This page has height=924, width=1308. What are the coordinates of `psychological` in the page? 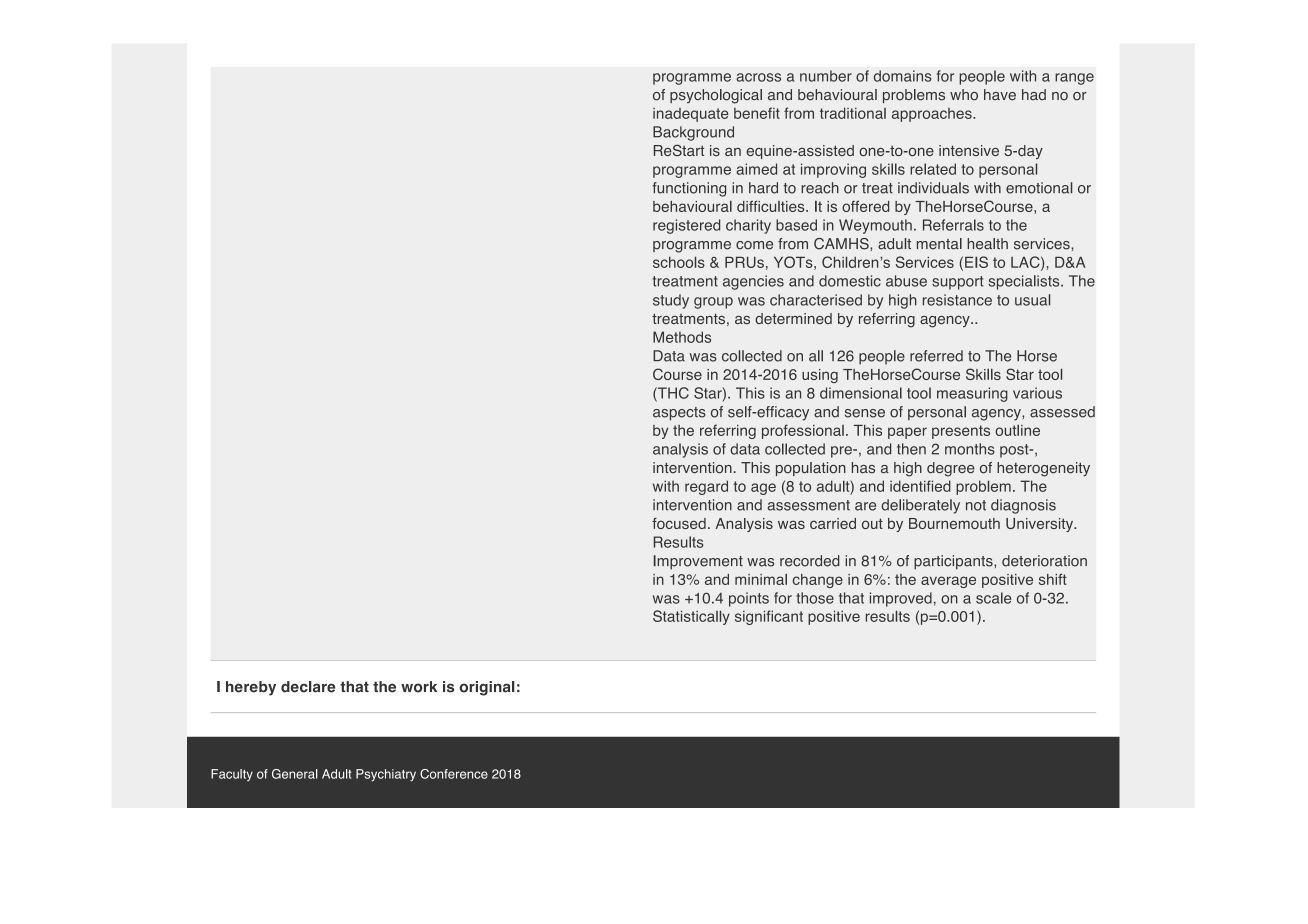 It's located at (716, 96).
